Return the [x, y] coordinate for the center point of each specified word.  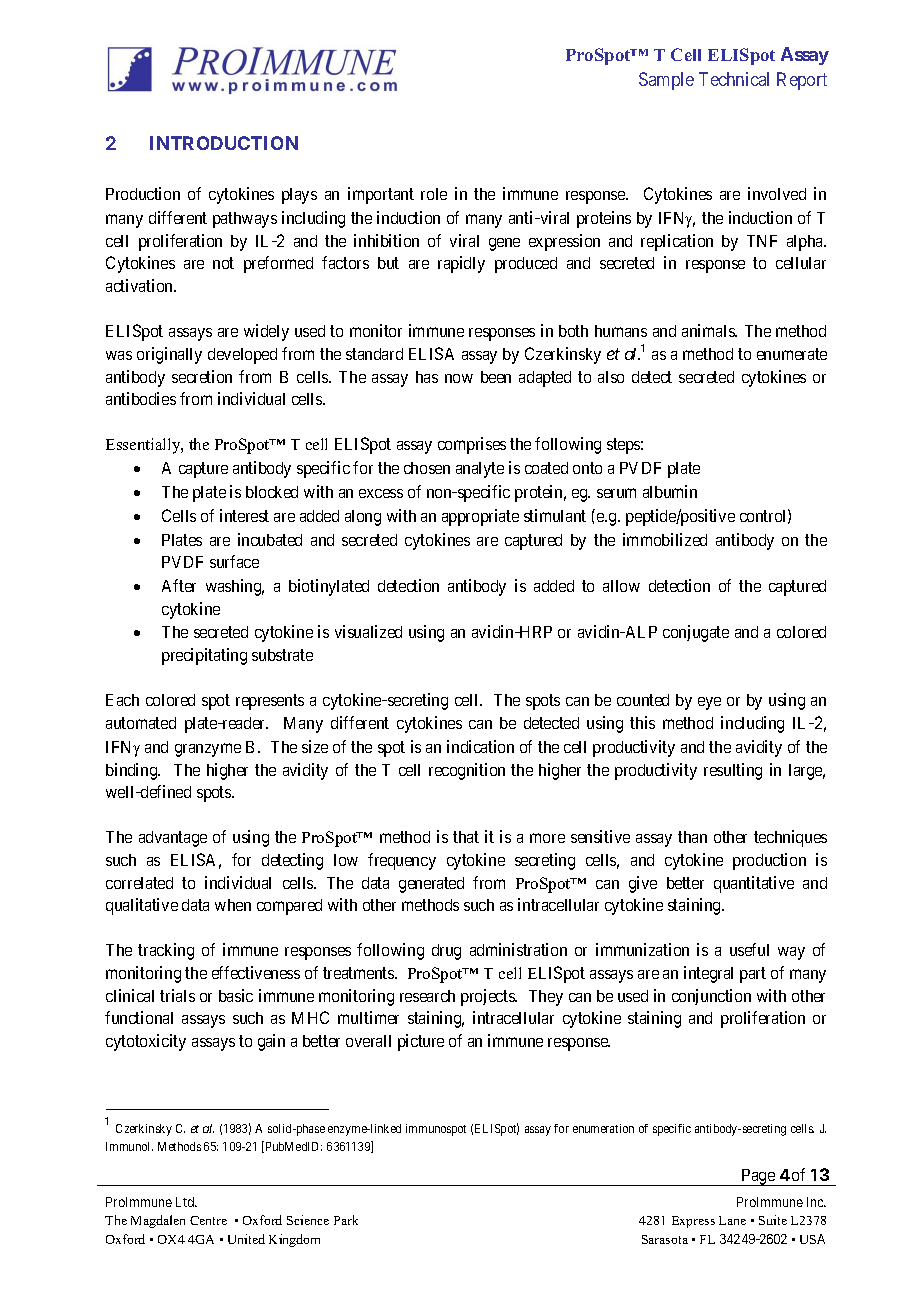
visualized [368, 631]
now [459, 378]
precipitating [204, 656]
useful [749, 949]
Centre [208, 1220]
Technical [734, 79]
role [434, 194]
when [233, 905]
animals [709, 330]
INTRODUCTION [224, 143]
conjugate [696, 633]
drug [446, 952]
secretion [202, 376]
